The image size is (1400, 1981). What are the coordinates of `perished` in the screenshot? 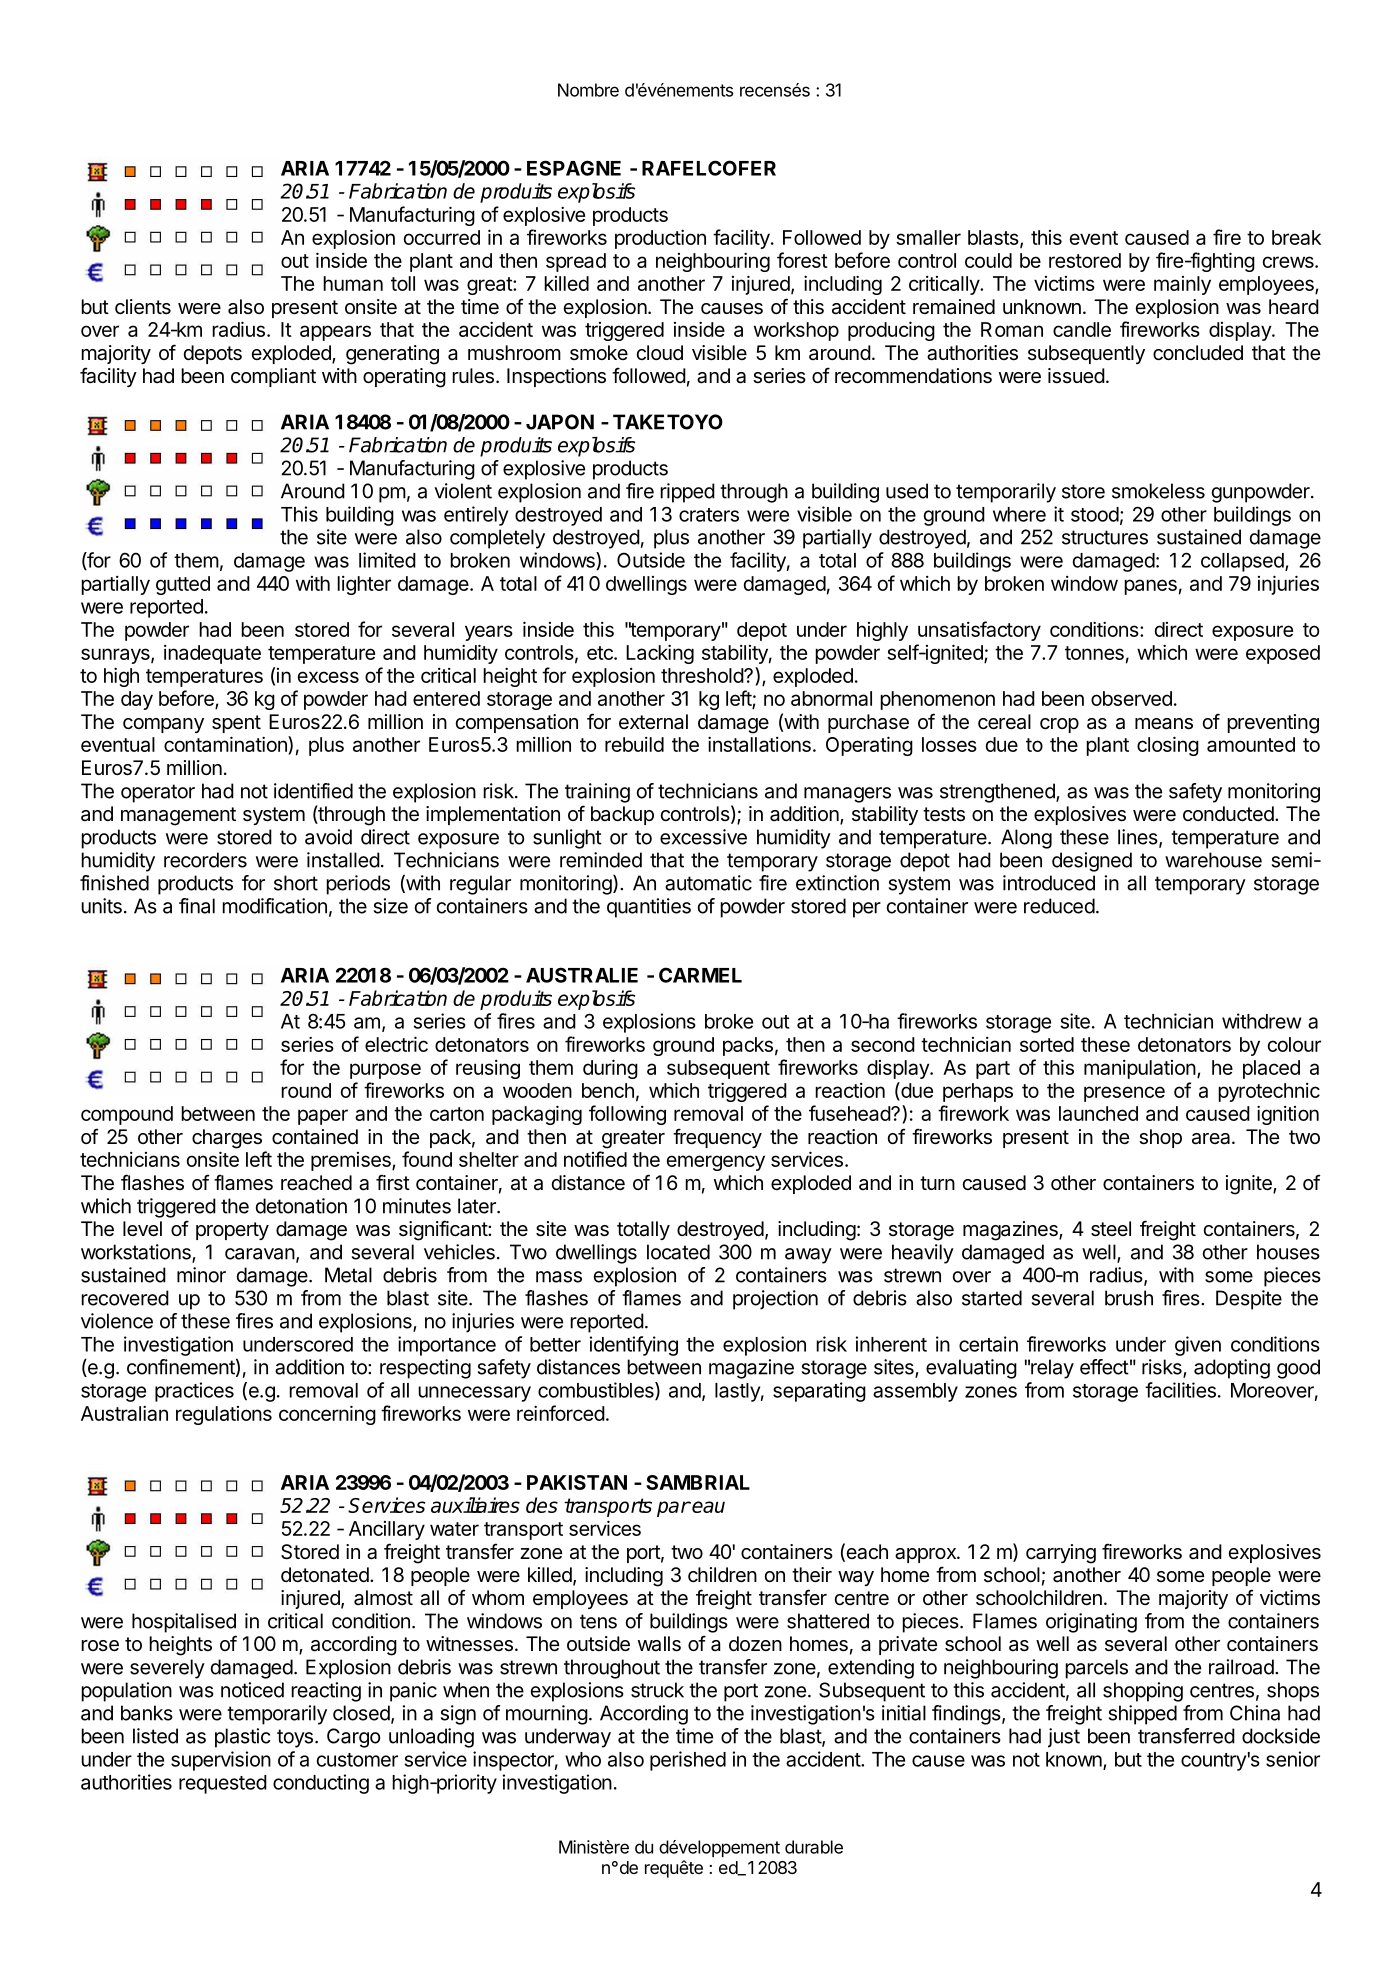 It's located at (688, 1761).
